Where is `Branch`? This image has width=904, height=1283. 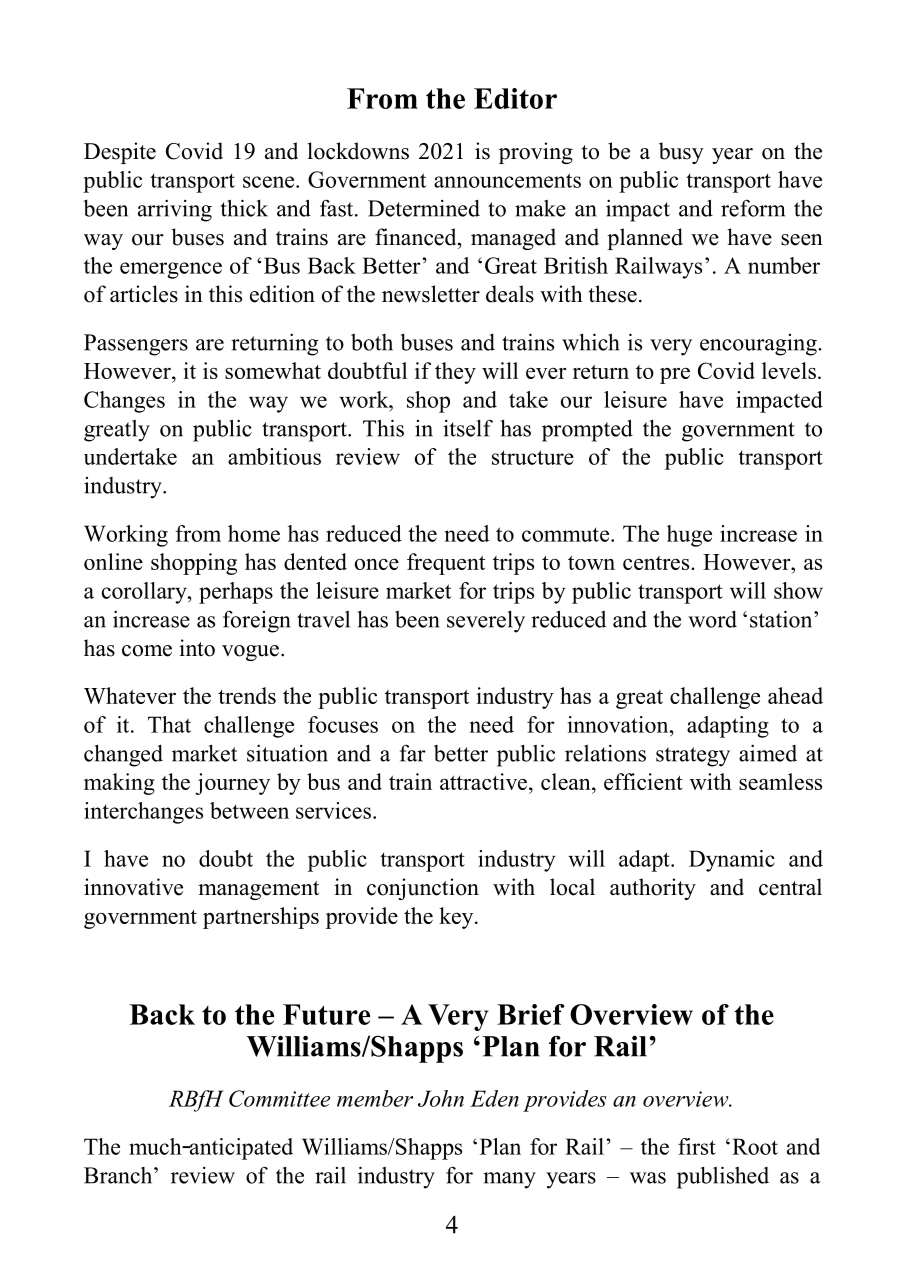 Branch is located at coordinates (119, 1175).
